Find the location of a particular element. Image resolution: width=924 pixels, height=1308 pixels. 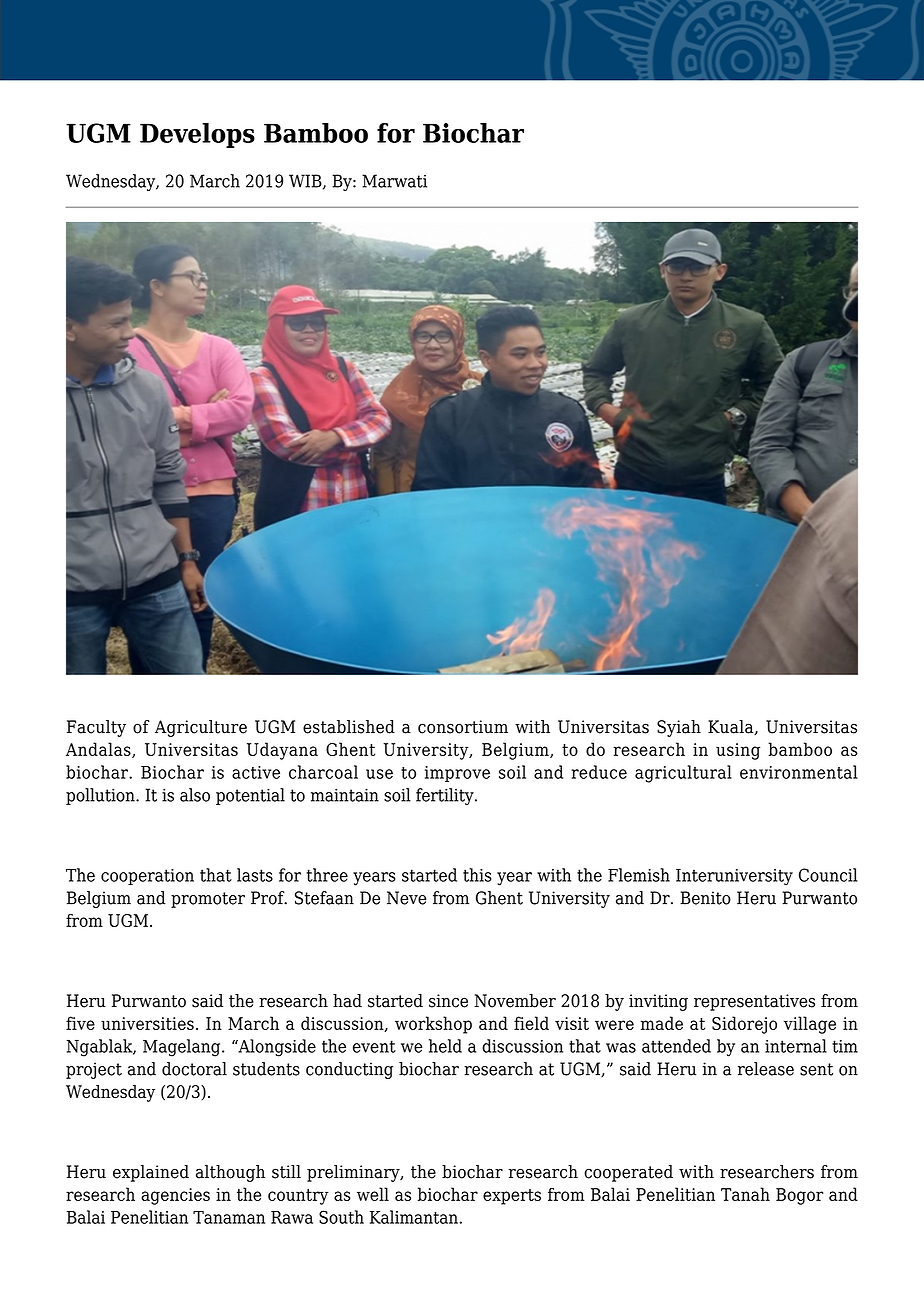

experts is located at coordinates (512, 1197).
